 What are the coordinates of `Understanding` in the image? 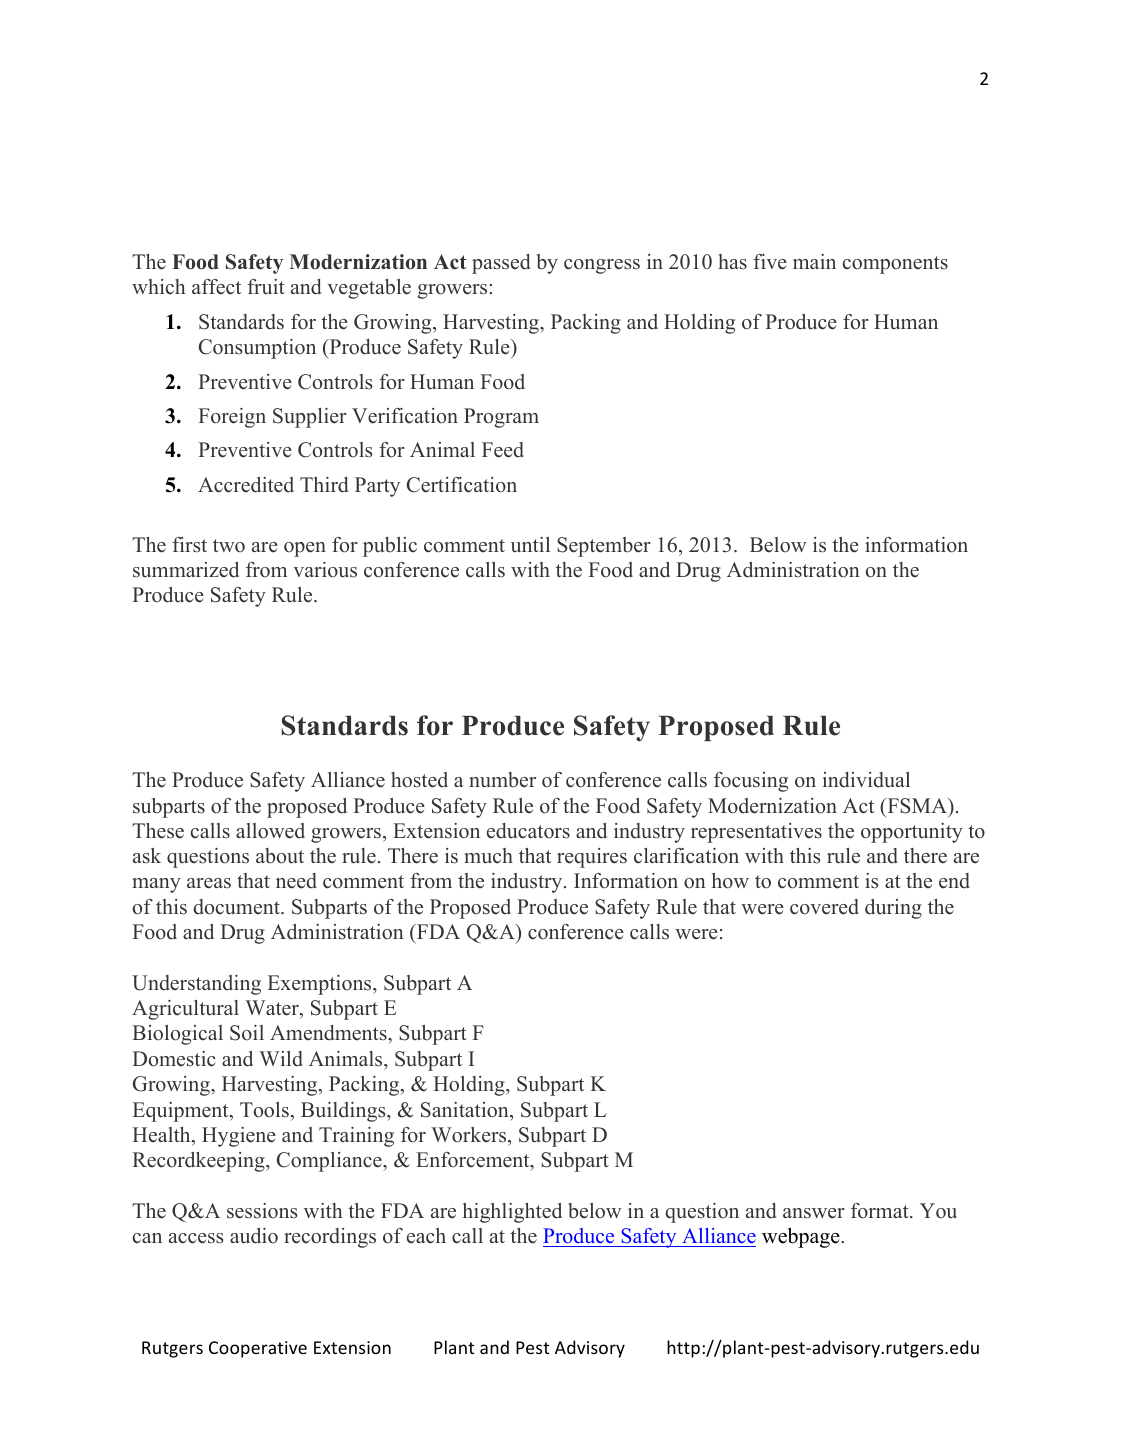 It's located at (196, 985).
